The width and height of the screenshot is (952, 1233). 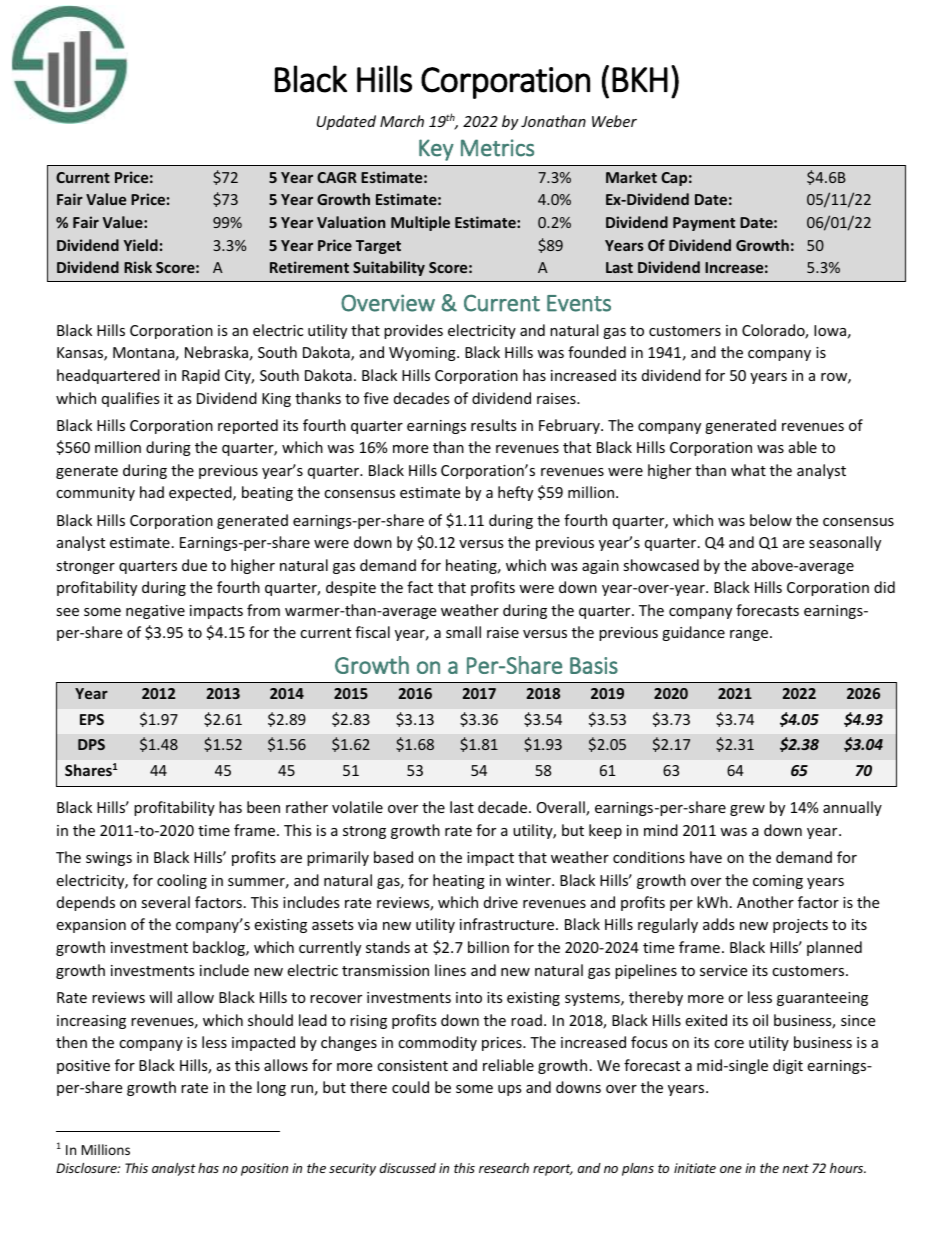 I want to click on Metrics, so click(x=497, y=148).
